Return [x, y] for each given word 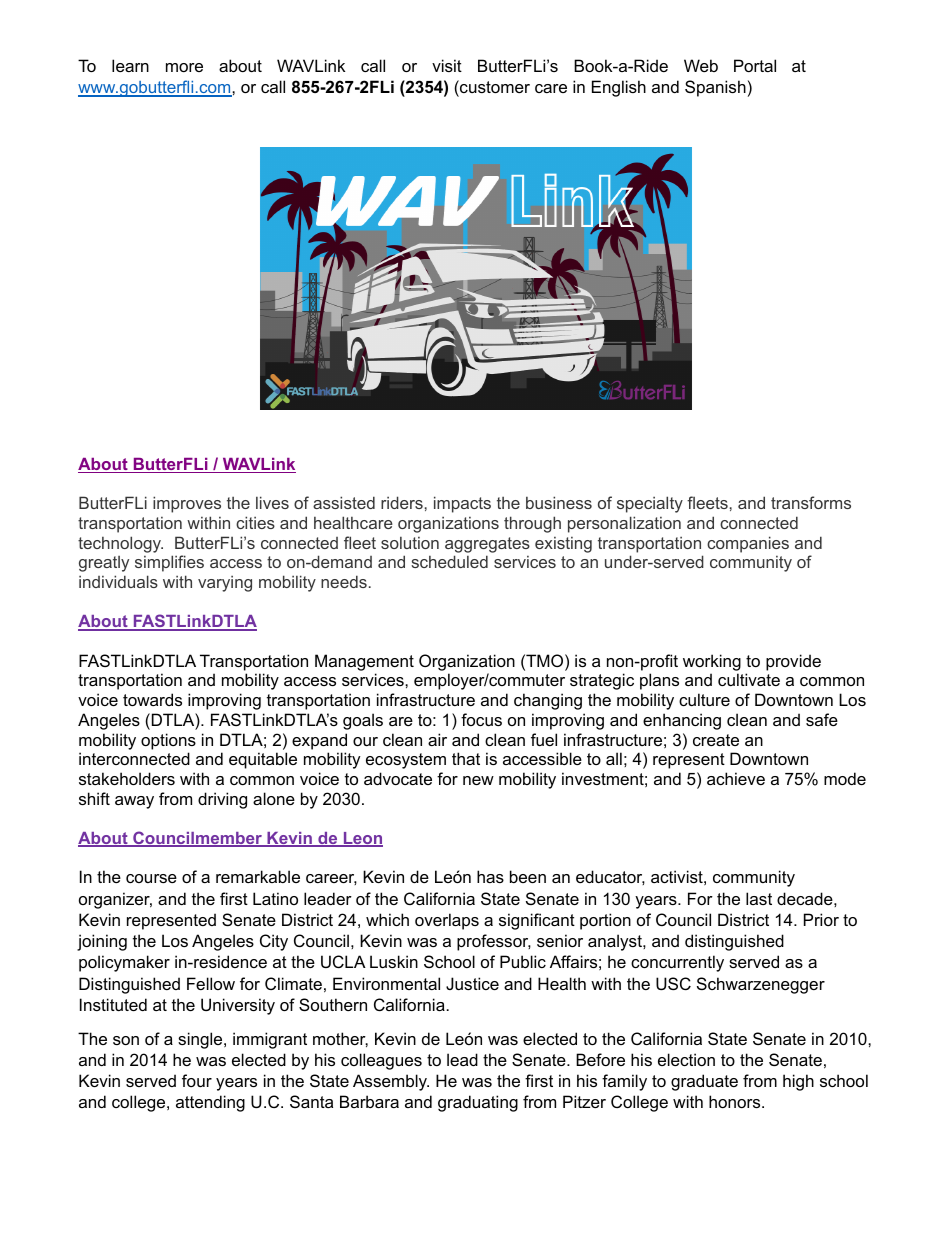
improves [187, 504]
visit [447, 65]
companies [748, 544]
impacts [462, 504]
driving [222, 800]
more [184, 67]
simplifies [169, 563]
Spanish [715, 88]
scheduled [449, 561]
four [197, 1080]
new [478, 780]
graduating [478, 1103]
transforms [811, 502]
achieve [736, 778]
